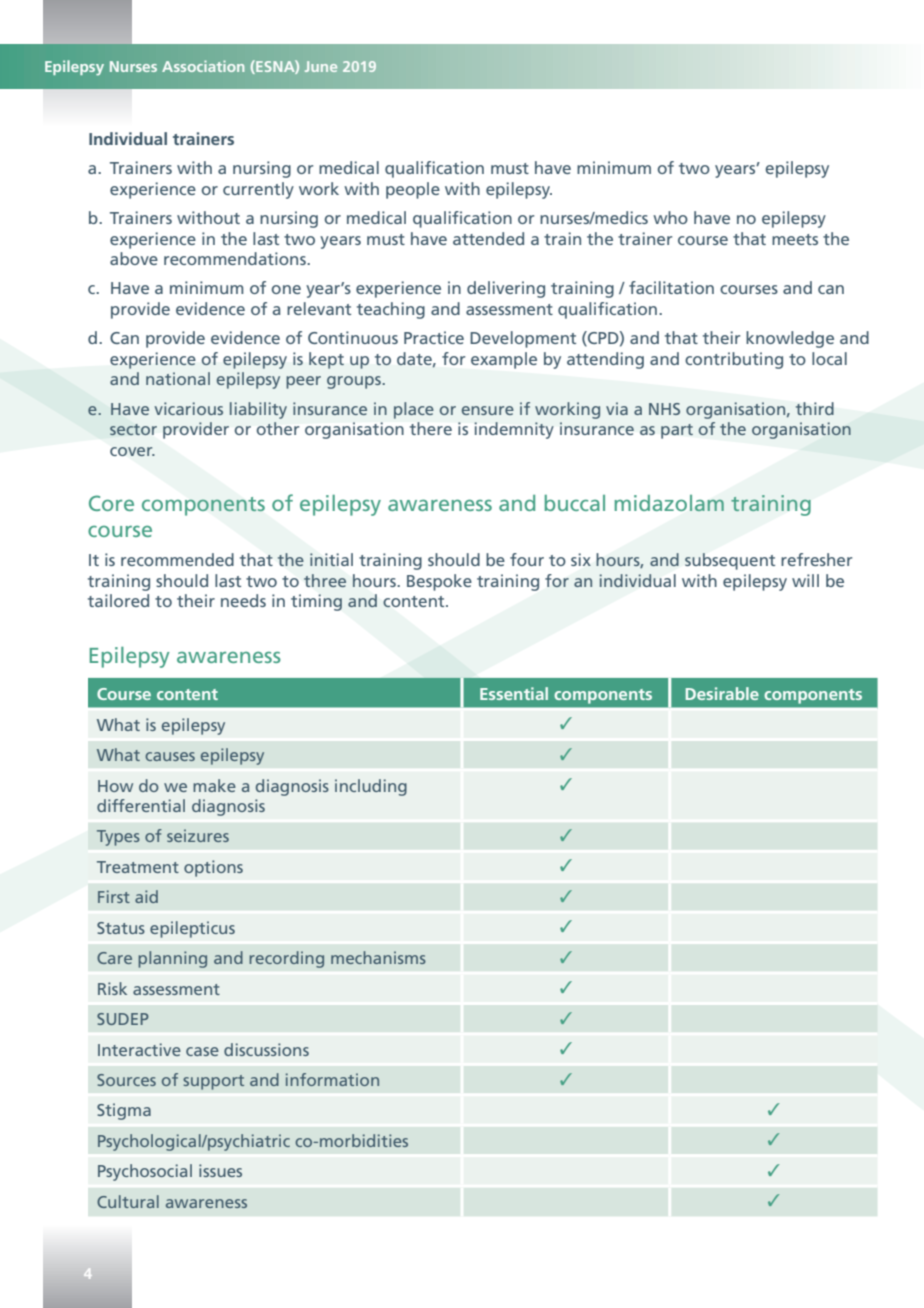 This image has height=1308, width=924. What do you see at coordinates (413, 190) in the image?
I see `people` at bounding box center [413, 190].
